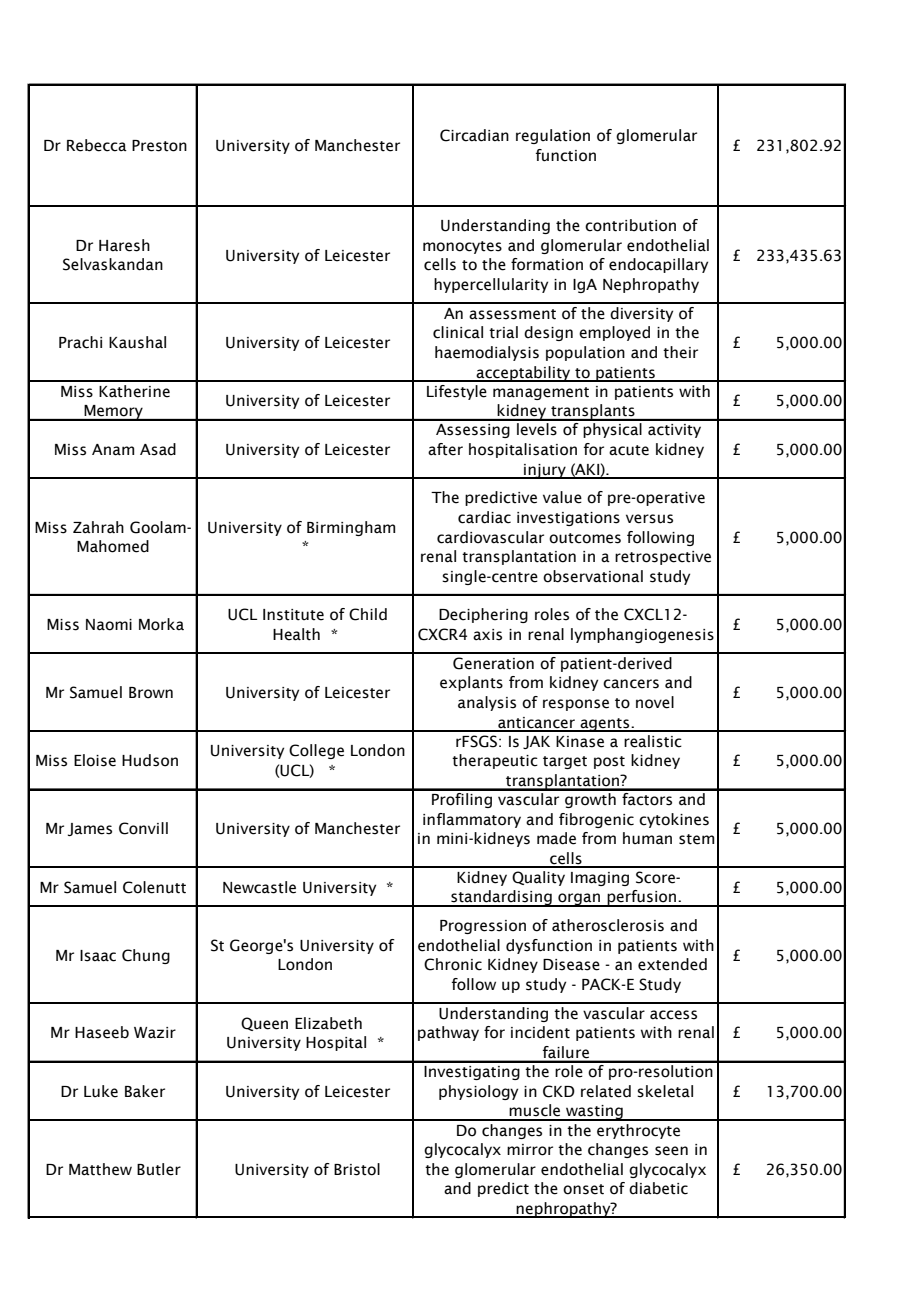 The height and width of the image is (1309, 924). What do you see at coordinates (474, 135) in the image?
I see `Circadian` at bounding box center [474, 135].
